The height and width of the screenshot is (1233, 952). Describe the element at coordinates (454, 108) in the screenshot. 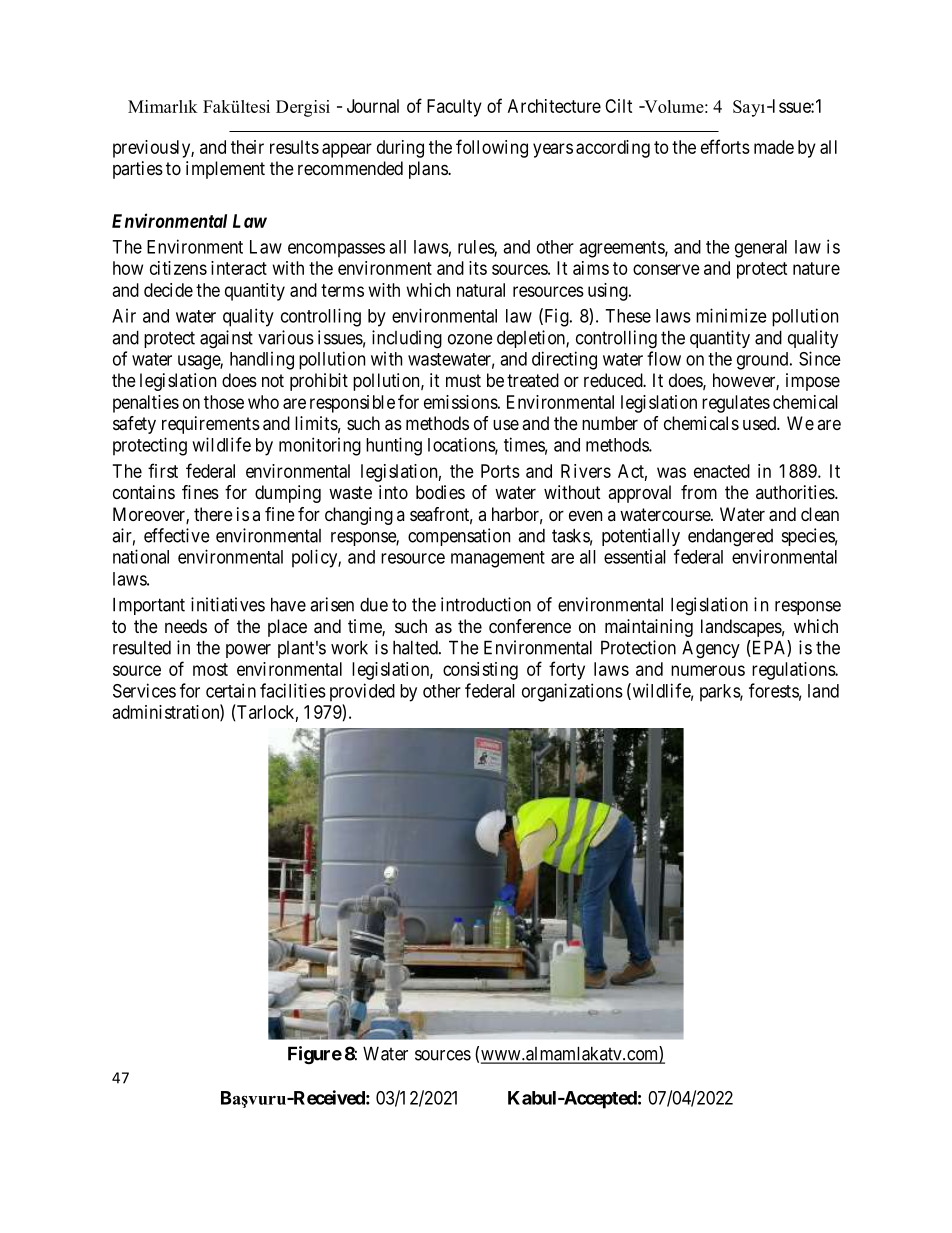

I see `Faculty` at that location.
